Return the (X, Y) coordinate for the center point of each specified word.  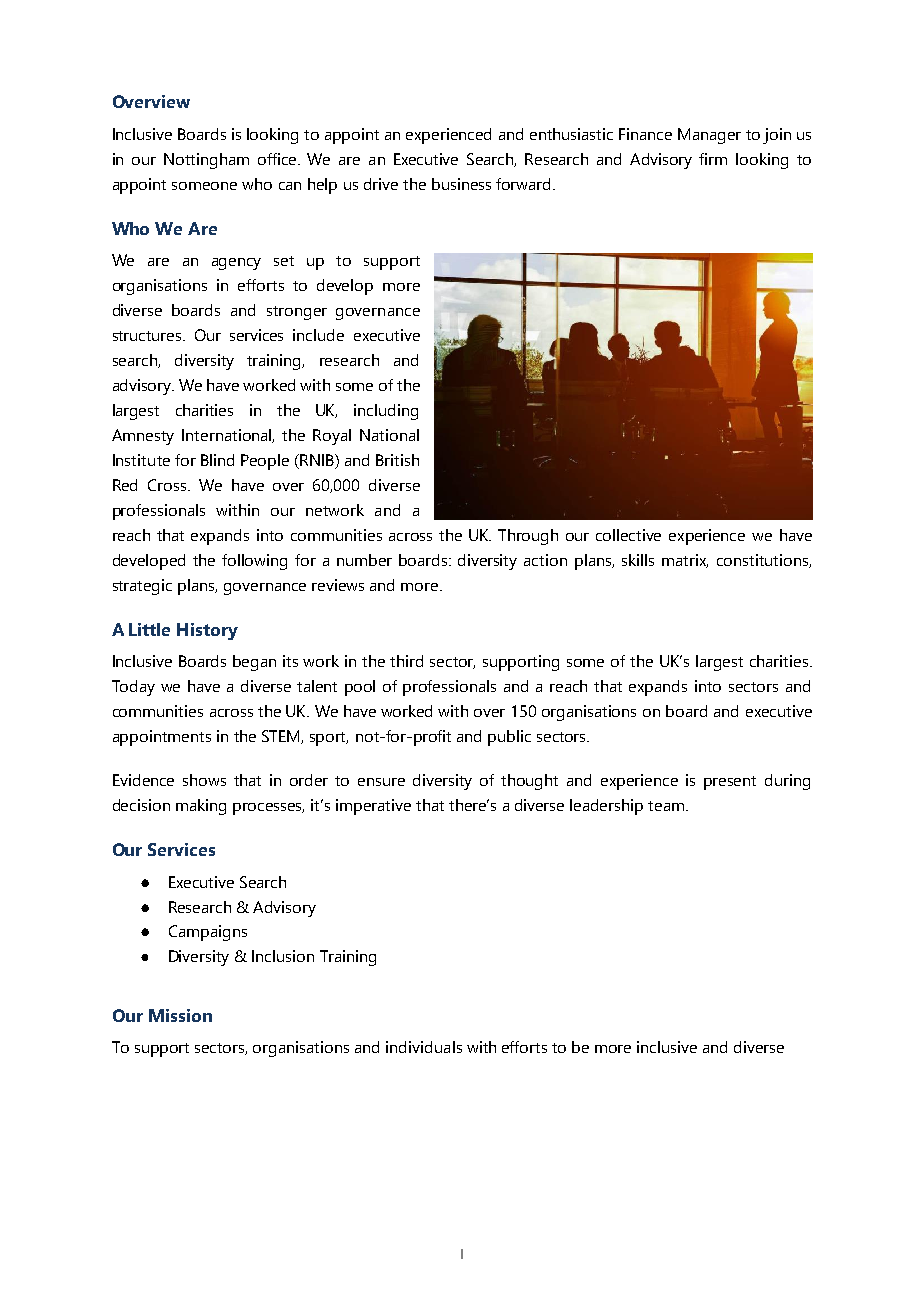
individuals (424, 1047)
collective (628, 535)
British (397, 460)
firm (713, 159)
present (730, 783)
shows (204, 780)
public (509, 738)
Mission (180, 1015)
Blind (217, 460)
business (461, 184)
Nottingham (206, 161)
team (666, 806)
